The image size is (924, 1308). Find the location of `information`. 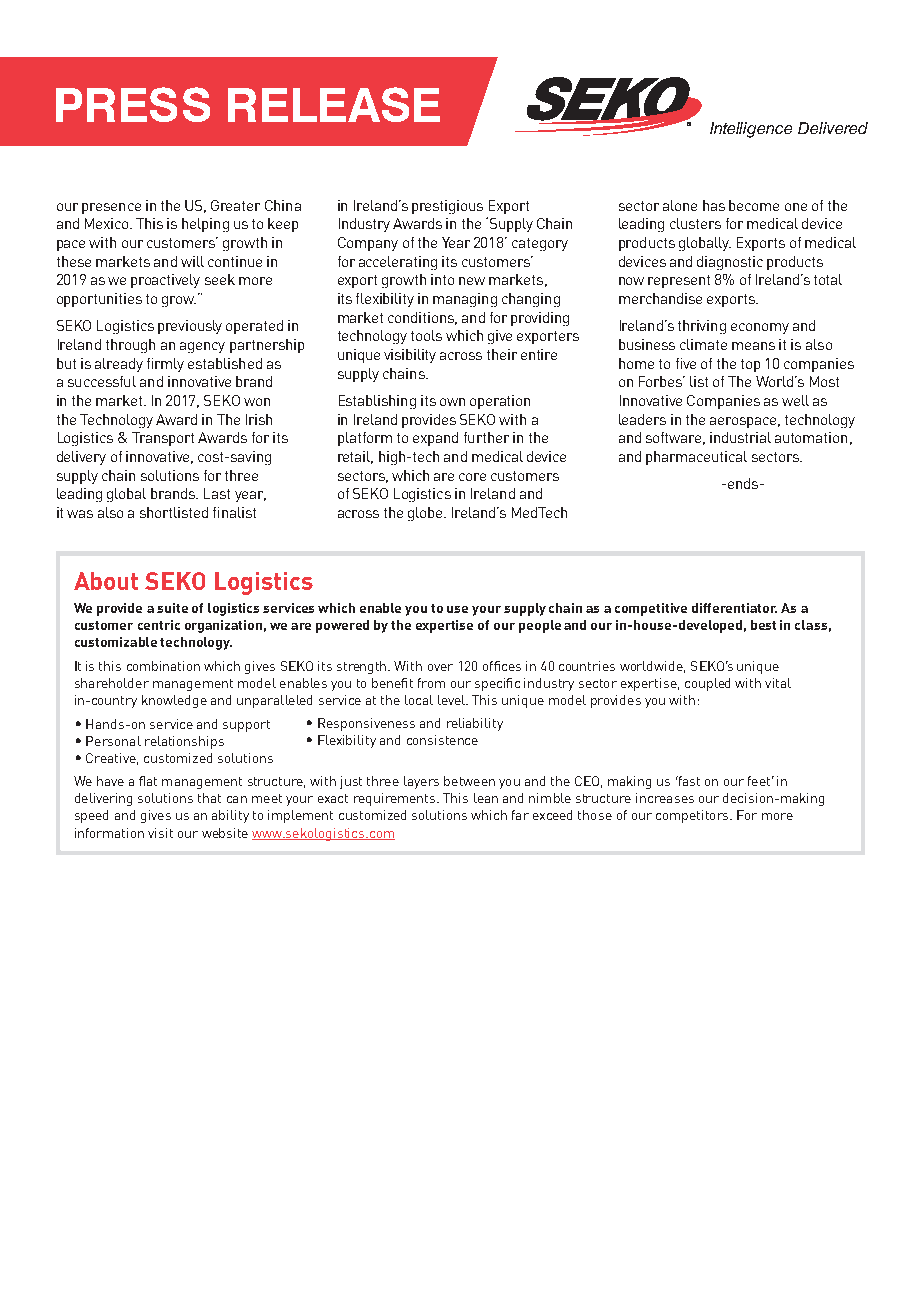

information is located at coordinates (109, 833).
